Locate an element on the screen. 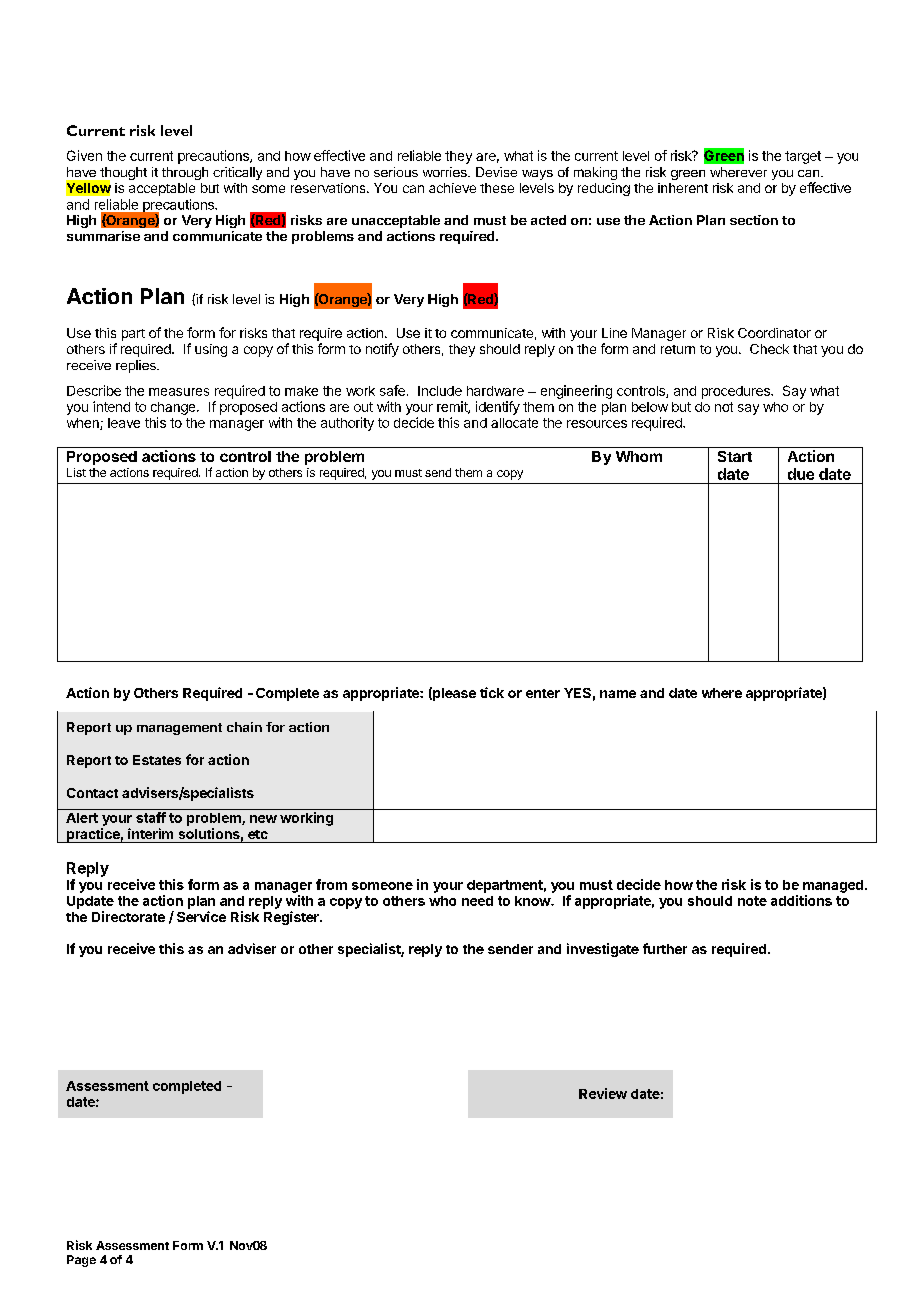 The image size is (924, 1307). Page is located at coordinates (81, 1261).
